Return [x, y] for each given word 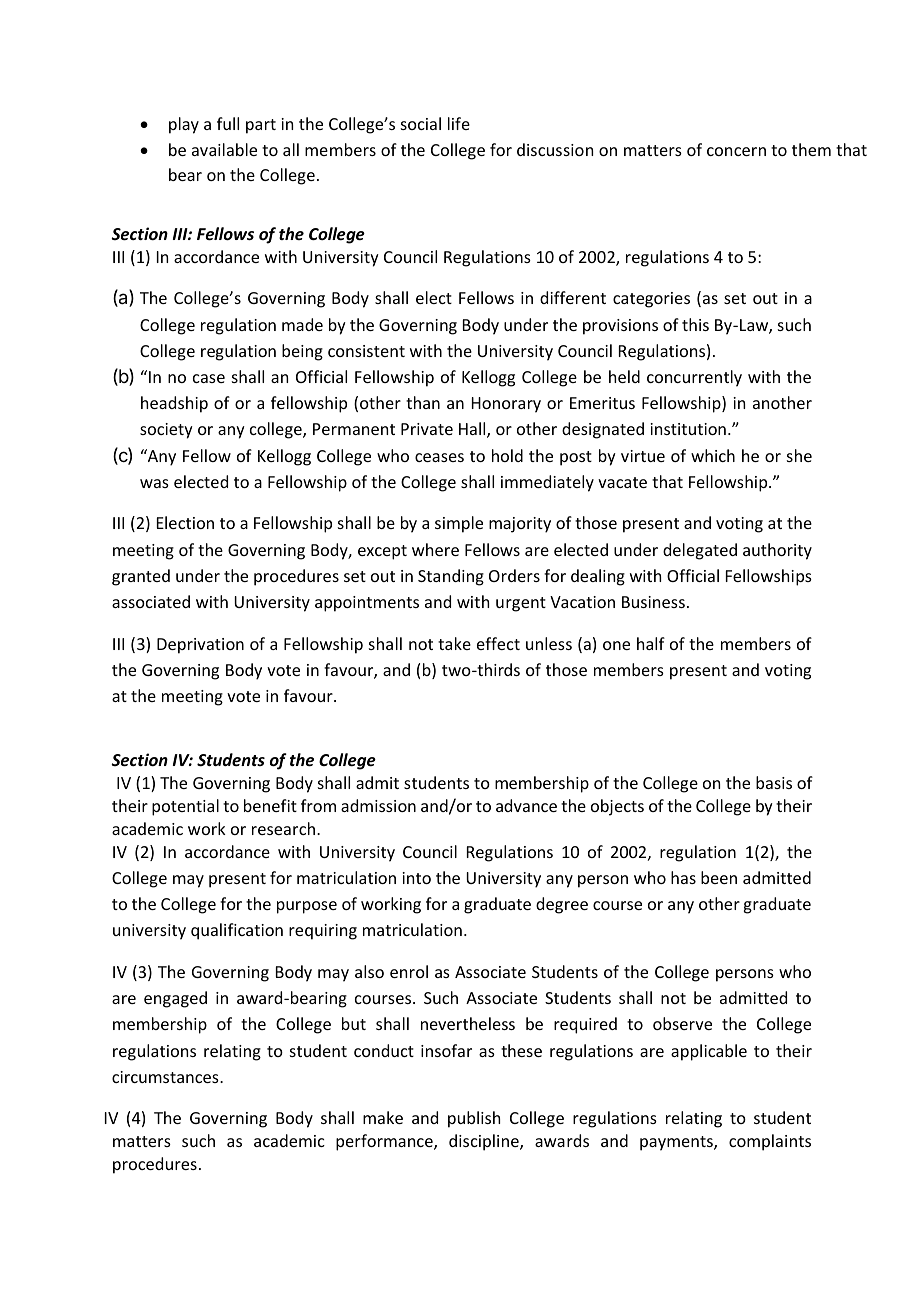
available [224, 149]
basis [774, 782]
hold [507, 455]
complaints [770, 1142]
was [154, 483]
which [713, 455]
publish [474, 1119]
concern [736, 151]
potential [185, 807]
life [459, 123]
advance [526, 805]
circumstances [166, 1077]
